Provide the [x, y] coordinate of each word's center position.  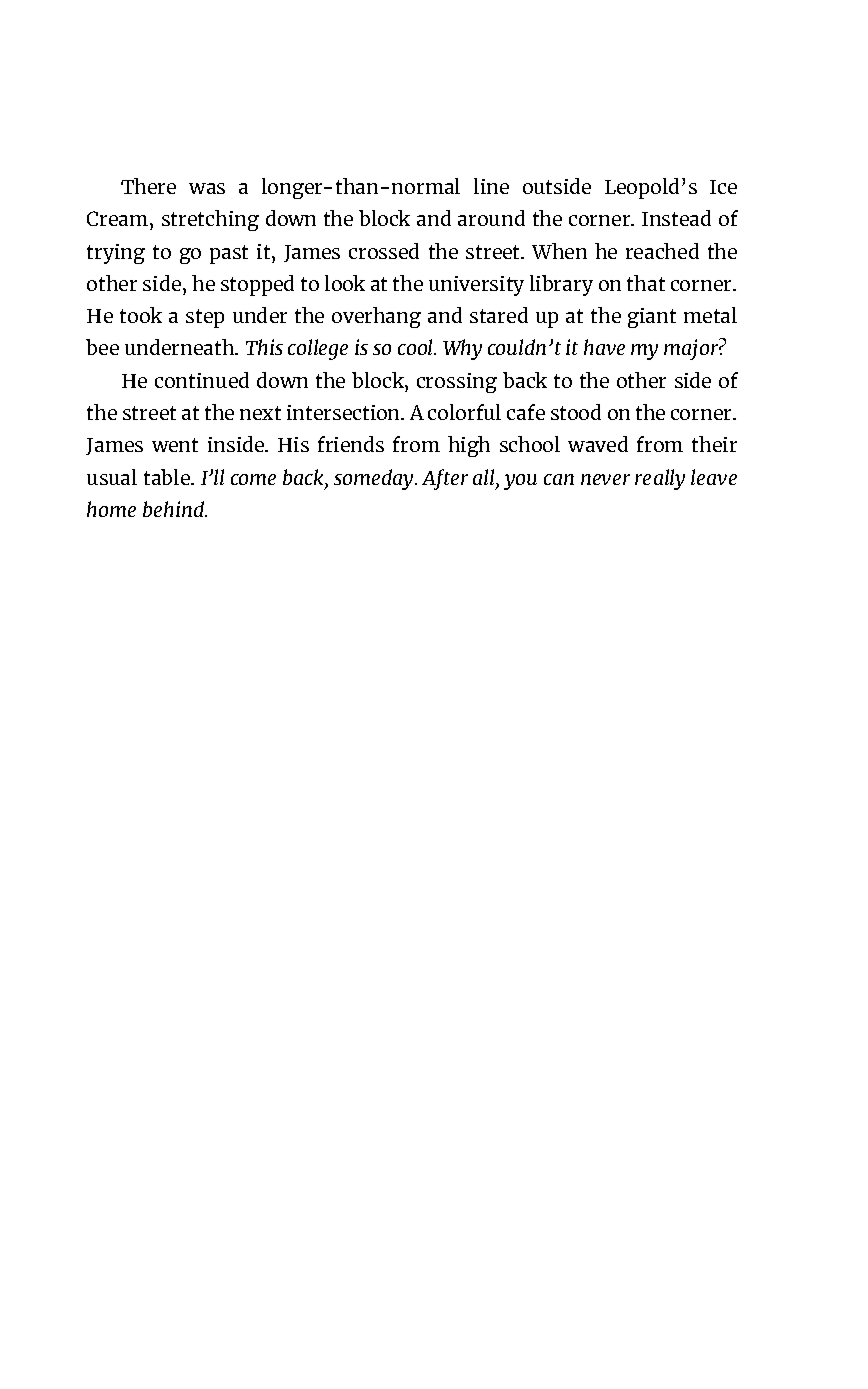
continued [202, 380]
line [491, 186]
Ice [723, 187]
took [141, 315]
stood [576, 412]
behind [175, 509]
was [207, 188]
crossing [457, 383]
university [476, 286]
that [646, 283]
